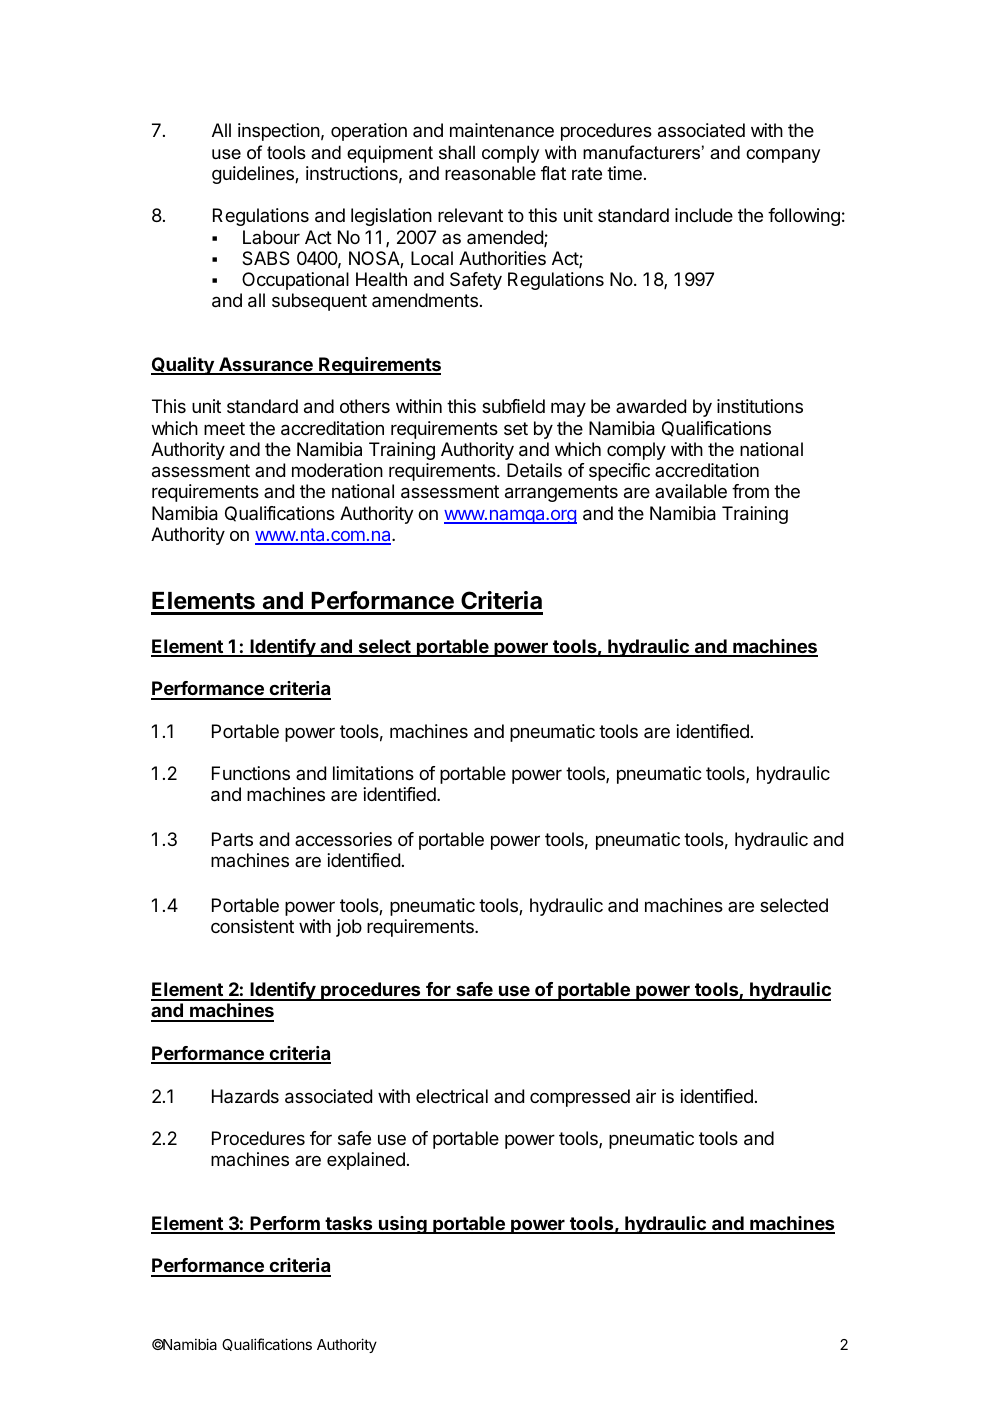  What do you see at coordinates (490, 173) in the document?
I see `reasonable` at bounding box center [490, 173].
